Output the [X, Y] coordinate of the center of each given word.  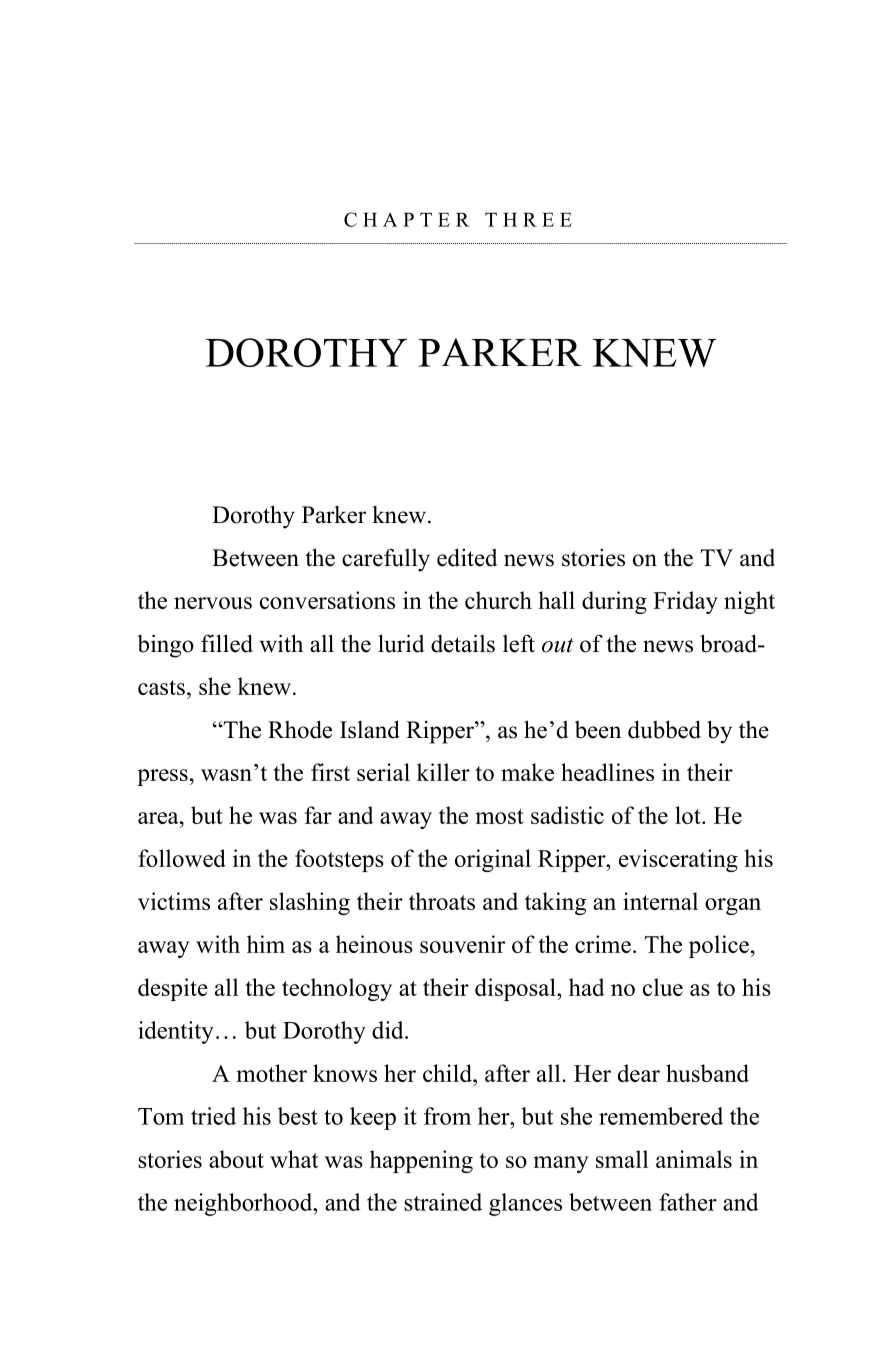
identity [176, 1032]
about [236, 1159]
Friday [685, 602]
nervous [213, 603]
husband [707, 1073]
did [389, 1030]
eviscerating [678, 860]
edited [467, 557]
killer [443, 772]
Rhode [300, 729]
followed [182, 858]
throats [442, 901]
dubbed [664, 729]
